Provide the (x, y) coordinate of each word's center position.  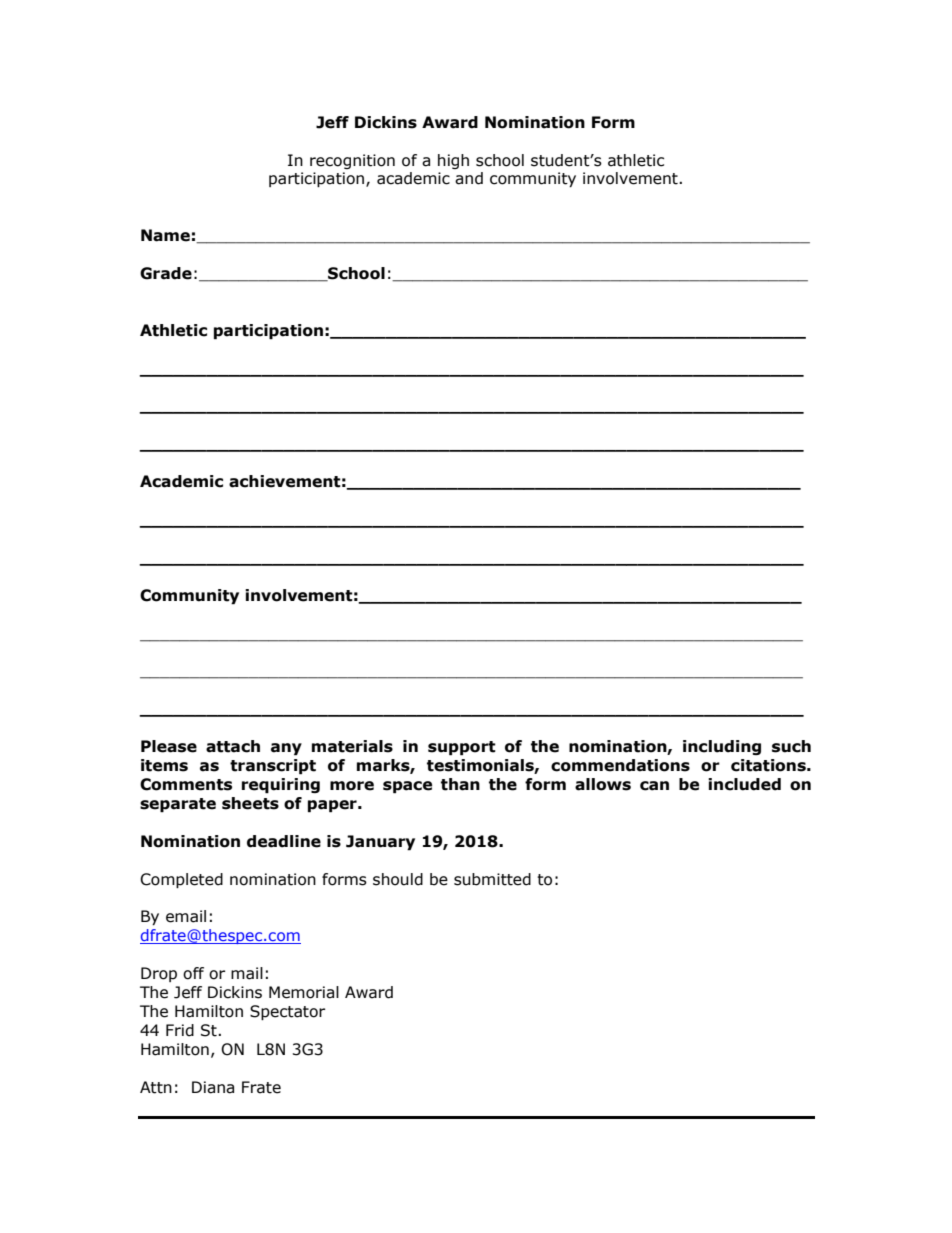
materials (352, 746)
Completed (181, 880)
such (791, 746)
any (286, 749)
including (722, 747)
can (654, 786)
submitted (492, 879)
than (460, 784)
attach (233, 746)
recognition (352, 161)
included (744, 784)
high (453, 161)
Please (169, 746)
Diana (213, 1087)
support (462, 748)
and (469, 178)
